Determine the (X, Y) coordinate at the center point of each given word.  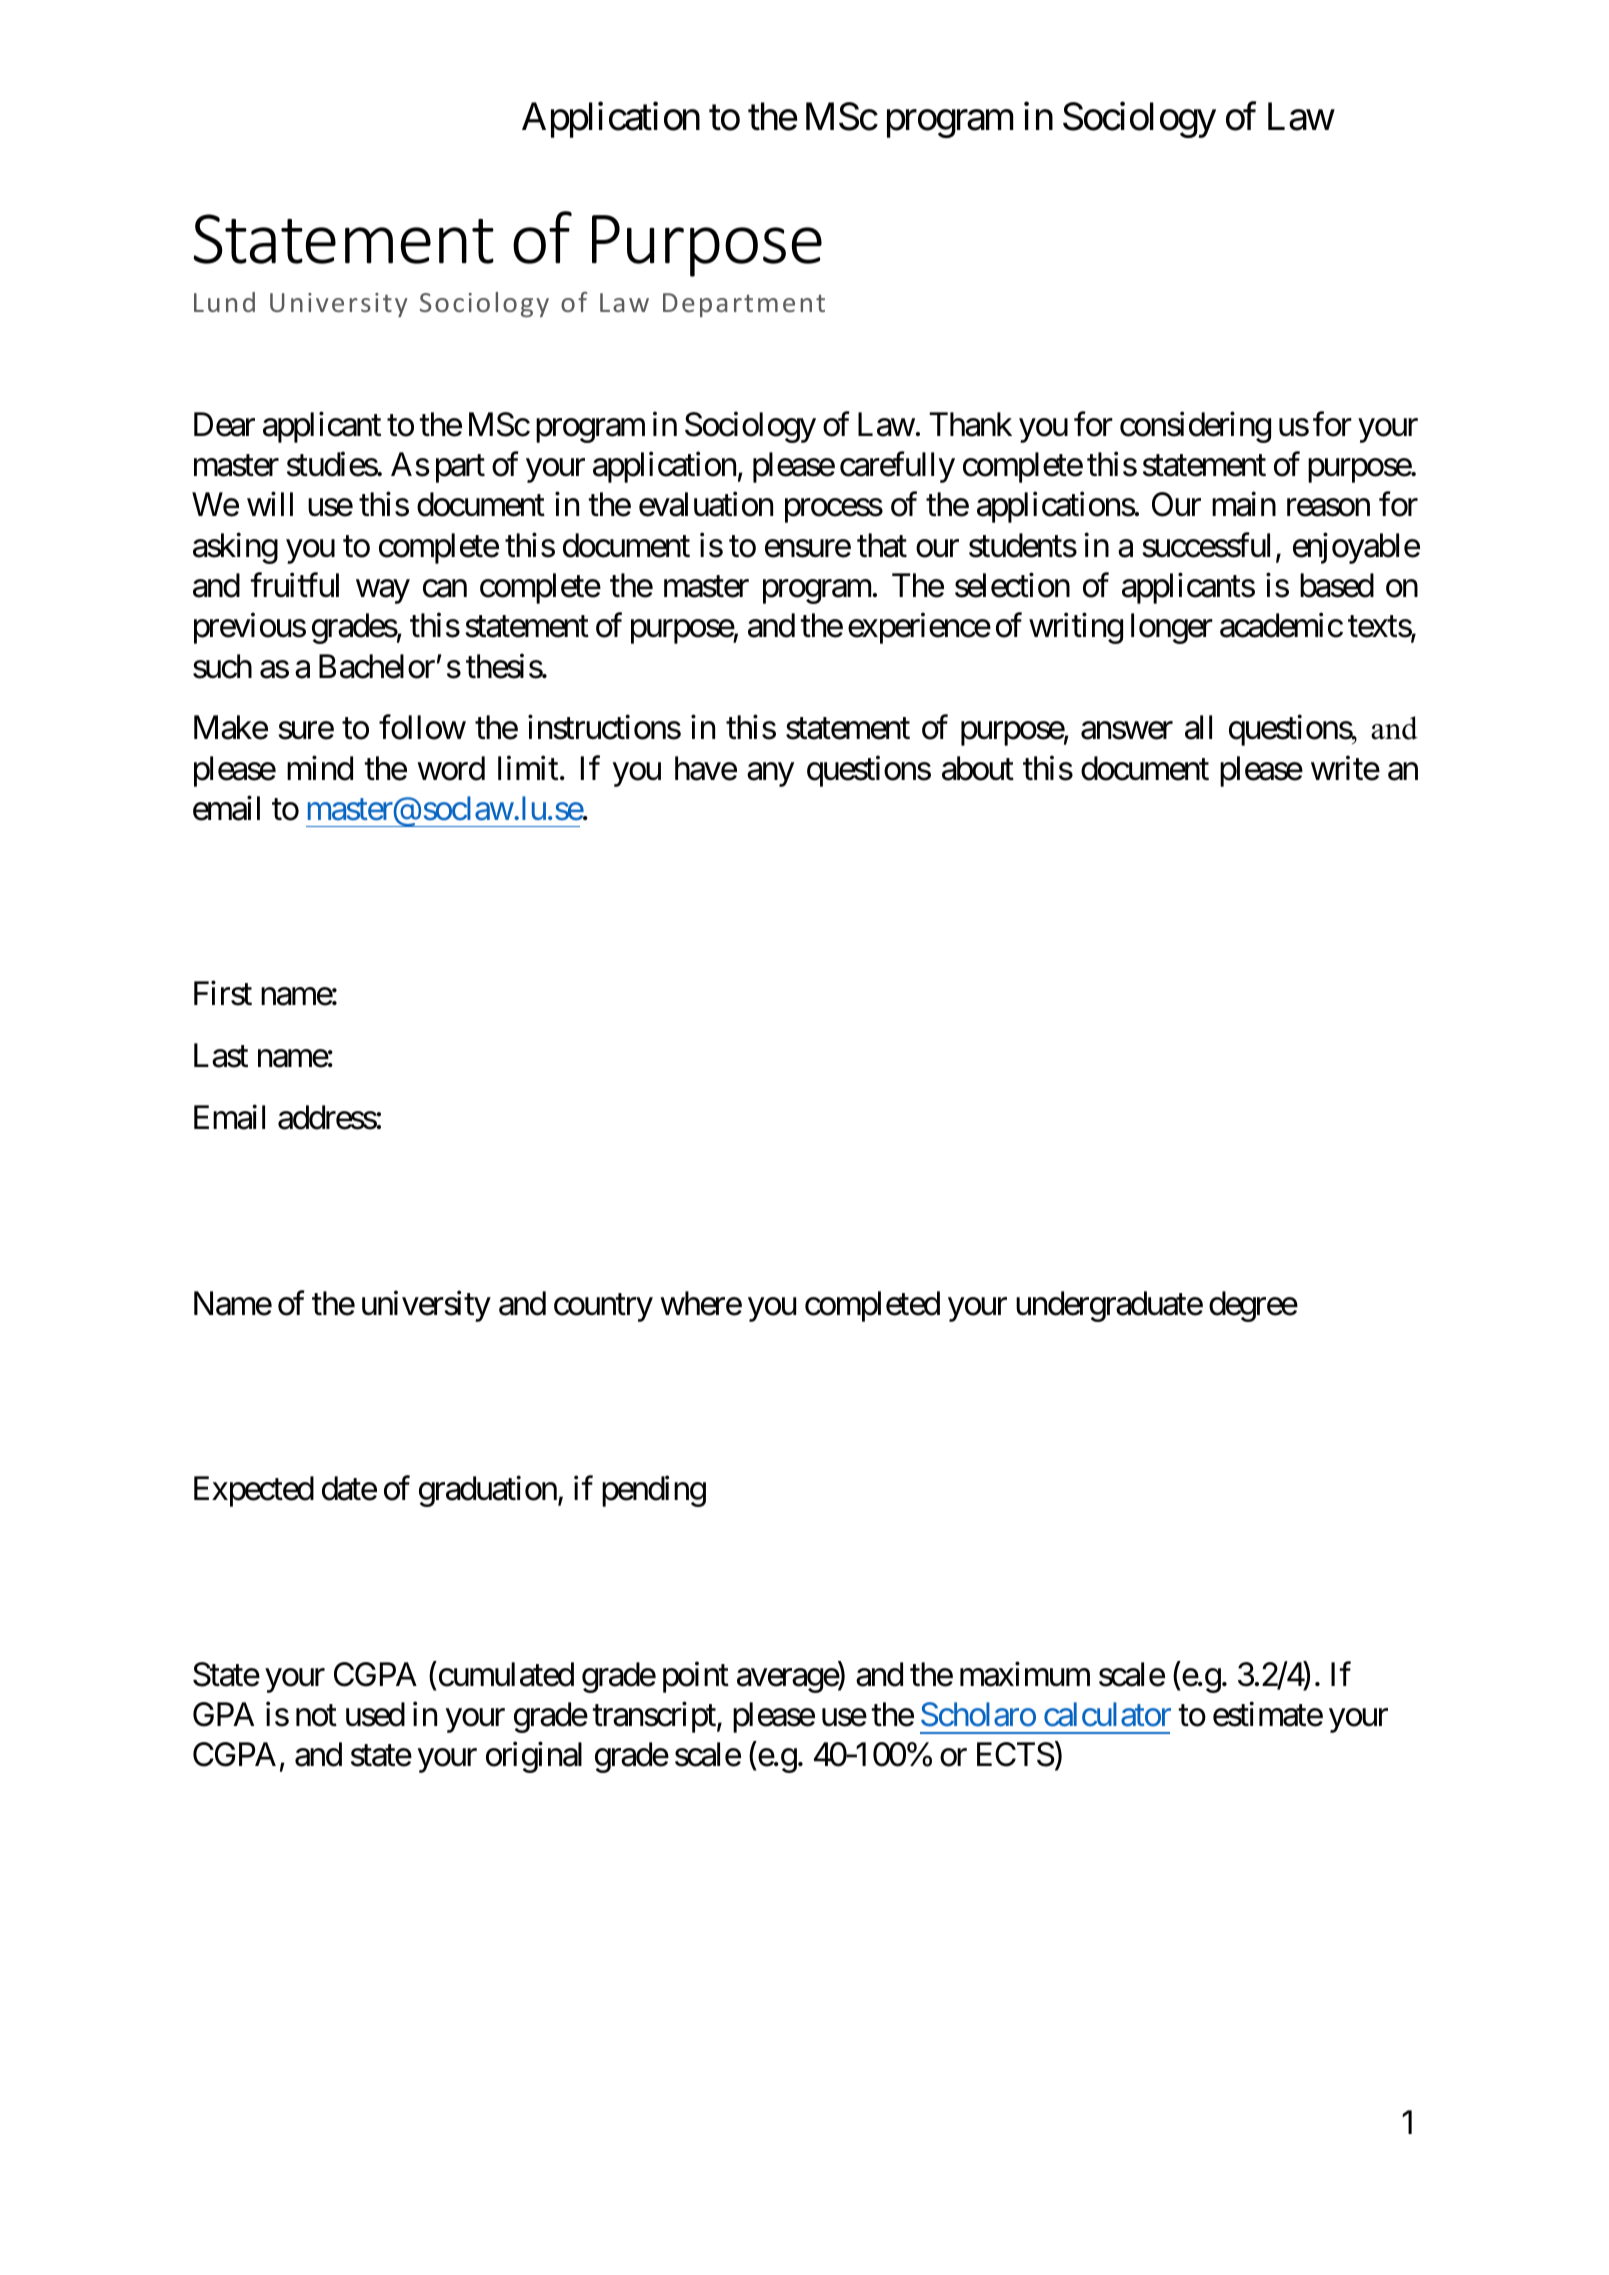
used (375, 1714)
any (770, 775)
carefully (897, 467)
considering (1195, 427)
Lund (224, 302)
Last (221, 1056)
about (978, 768)
